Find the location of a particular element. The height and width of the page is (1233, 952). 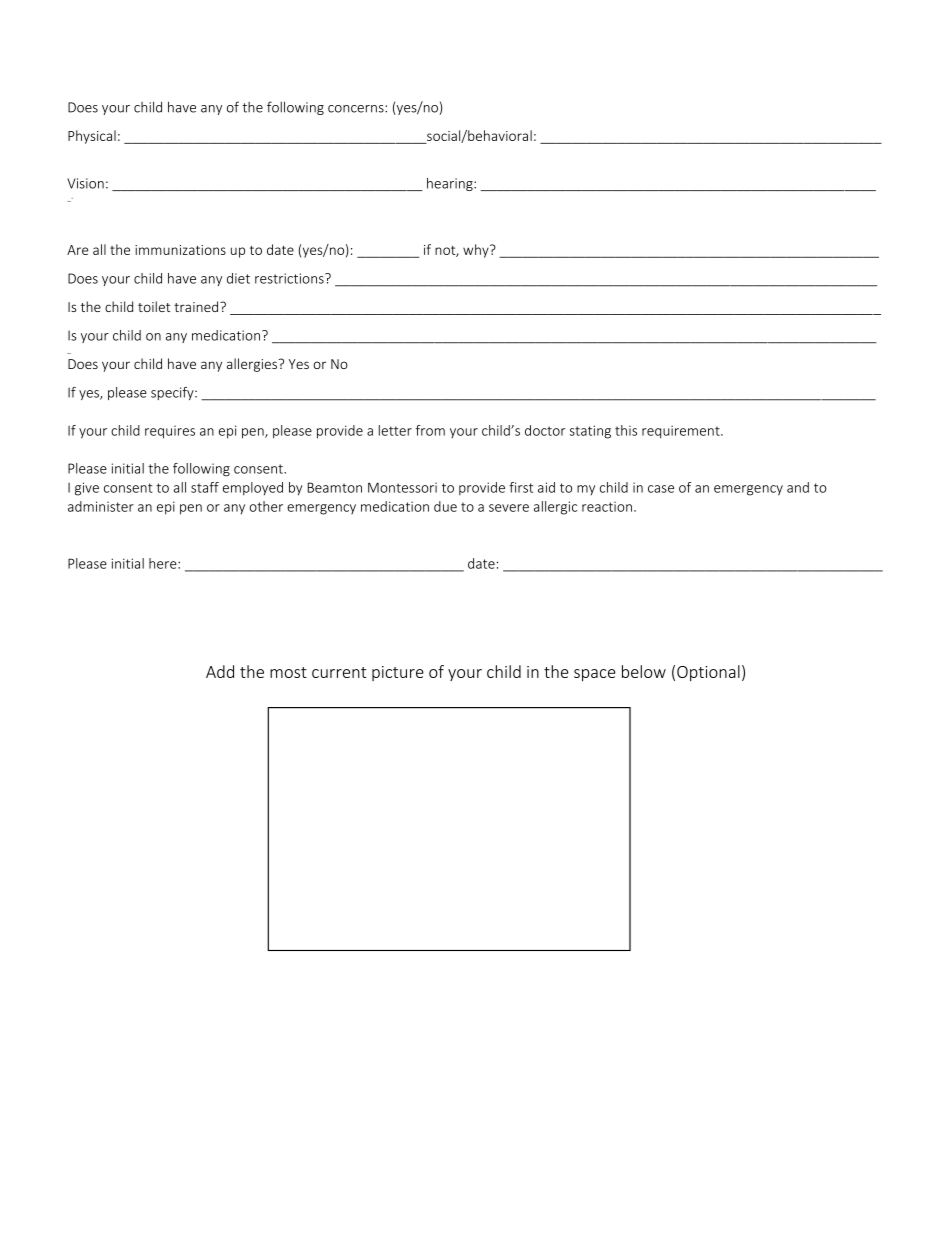

requires is located at coordinates (170, 432).
